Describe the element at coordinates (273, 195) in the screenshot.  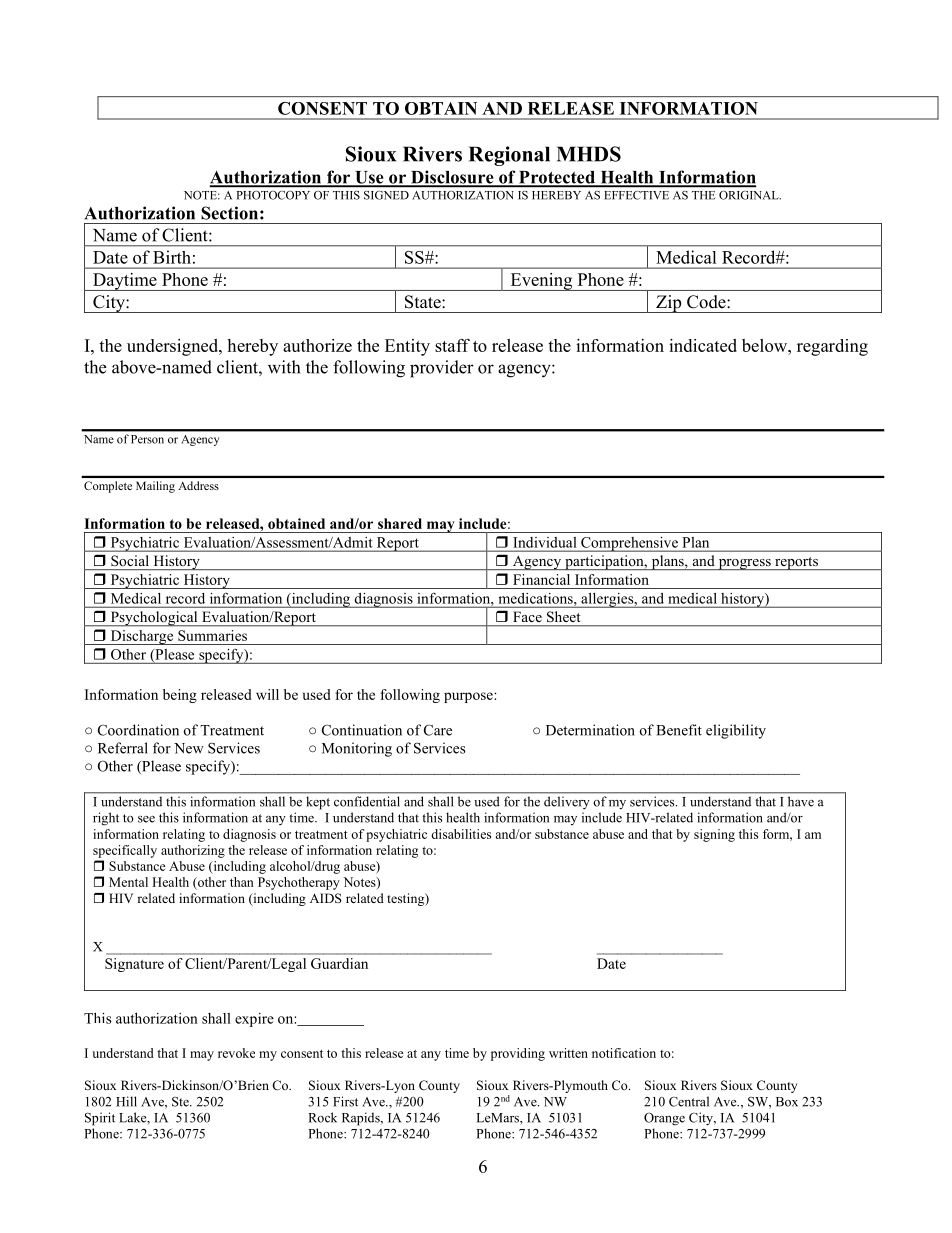
I see `PHOTOCOPY` at that location.
